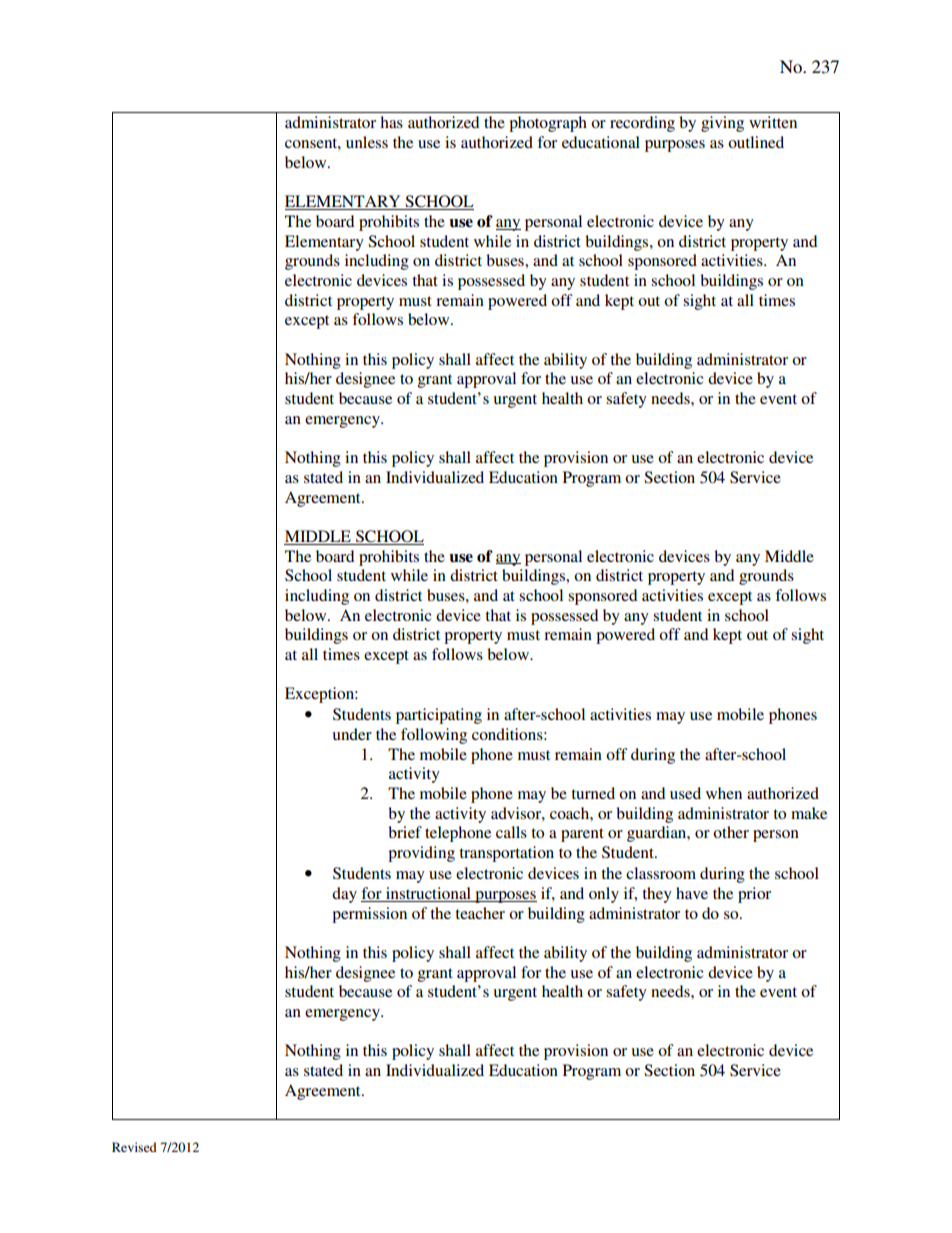  What do you see at coordinates (756, 142) in the page?
I see `outlined` at bounding box center [756, 142].
